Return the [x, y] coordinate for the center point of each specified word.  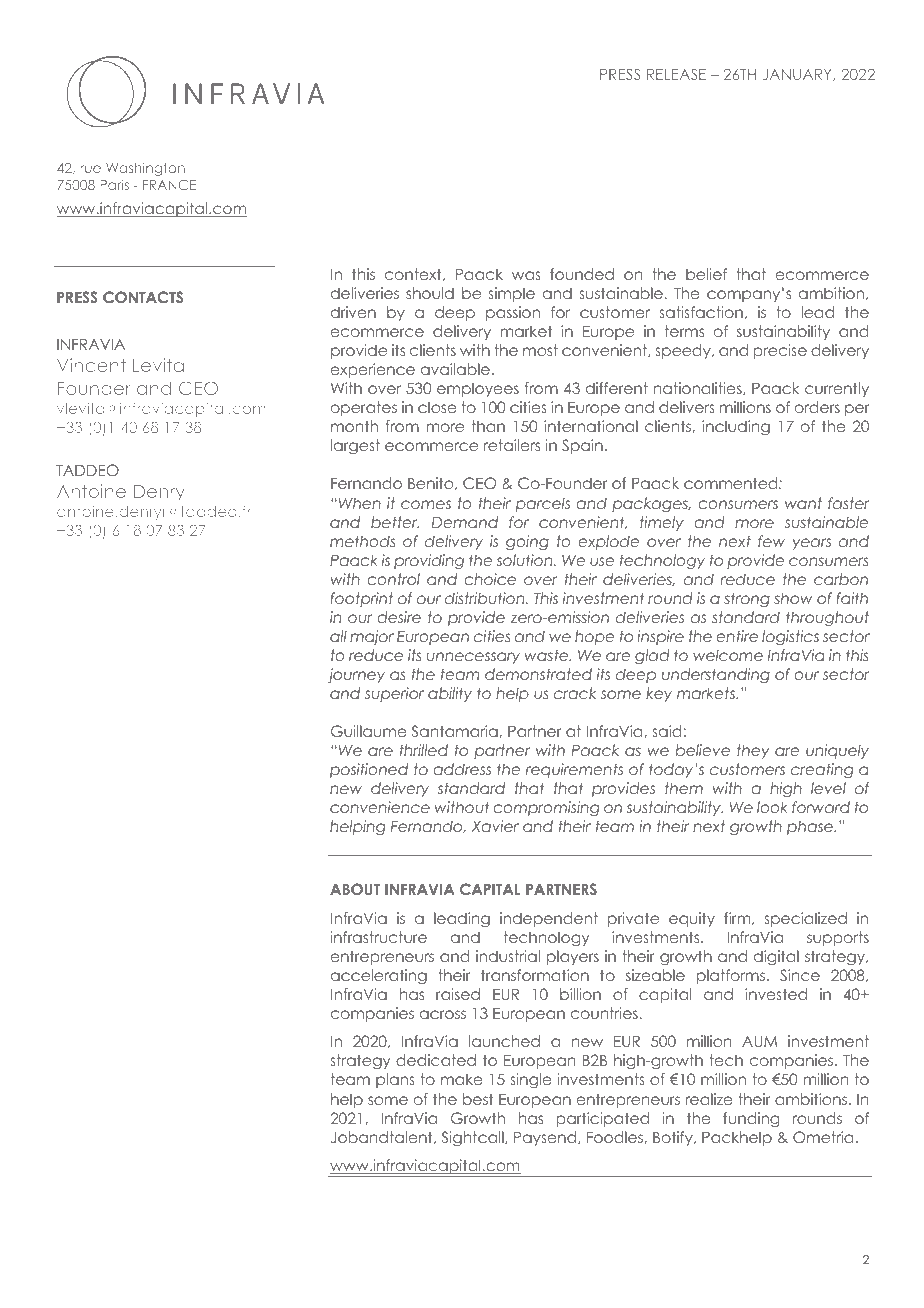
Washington [145, 169]
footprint [361, 599]
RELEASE [676, 74]
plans [395, 1080]
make [462, 1079]
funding [751, 1119]
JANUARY [798, 75]
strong [747, 599]
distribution [486, 598]
